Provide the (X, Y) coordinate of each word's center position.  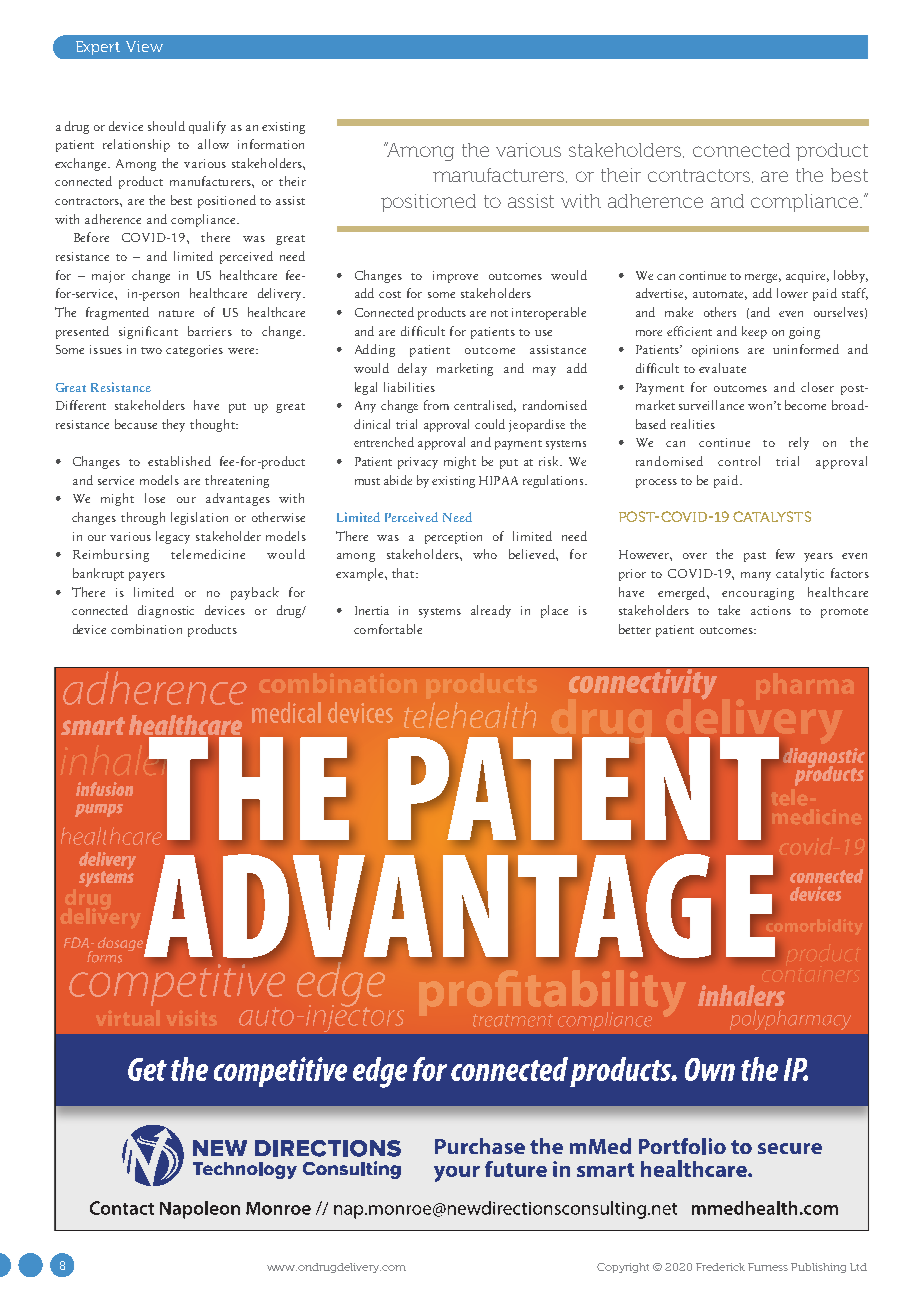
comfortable (388, 629)
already (491, 611)
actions (771, 610)
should (166, 126)
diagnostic (166, 611)
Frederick (720, 1267)
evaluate (722, 368)
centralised (485, 406)
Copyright (623, 1268)
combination (146, 629)
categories (194, 351)
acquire (807, 277)
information (271, 144)
